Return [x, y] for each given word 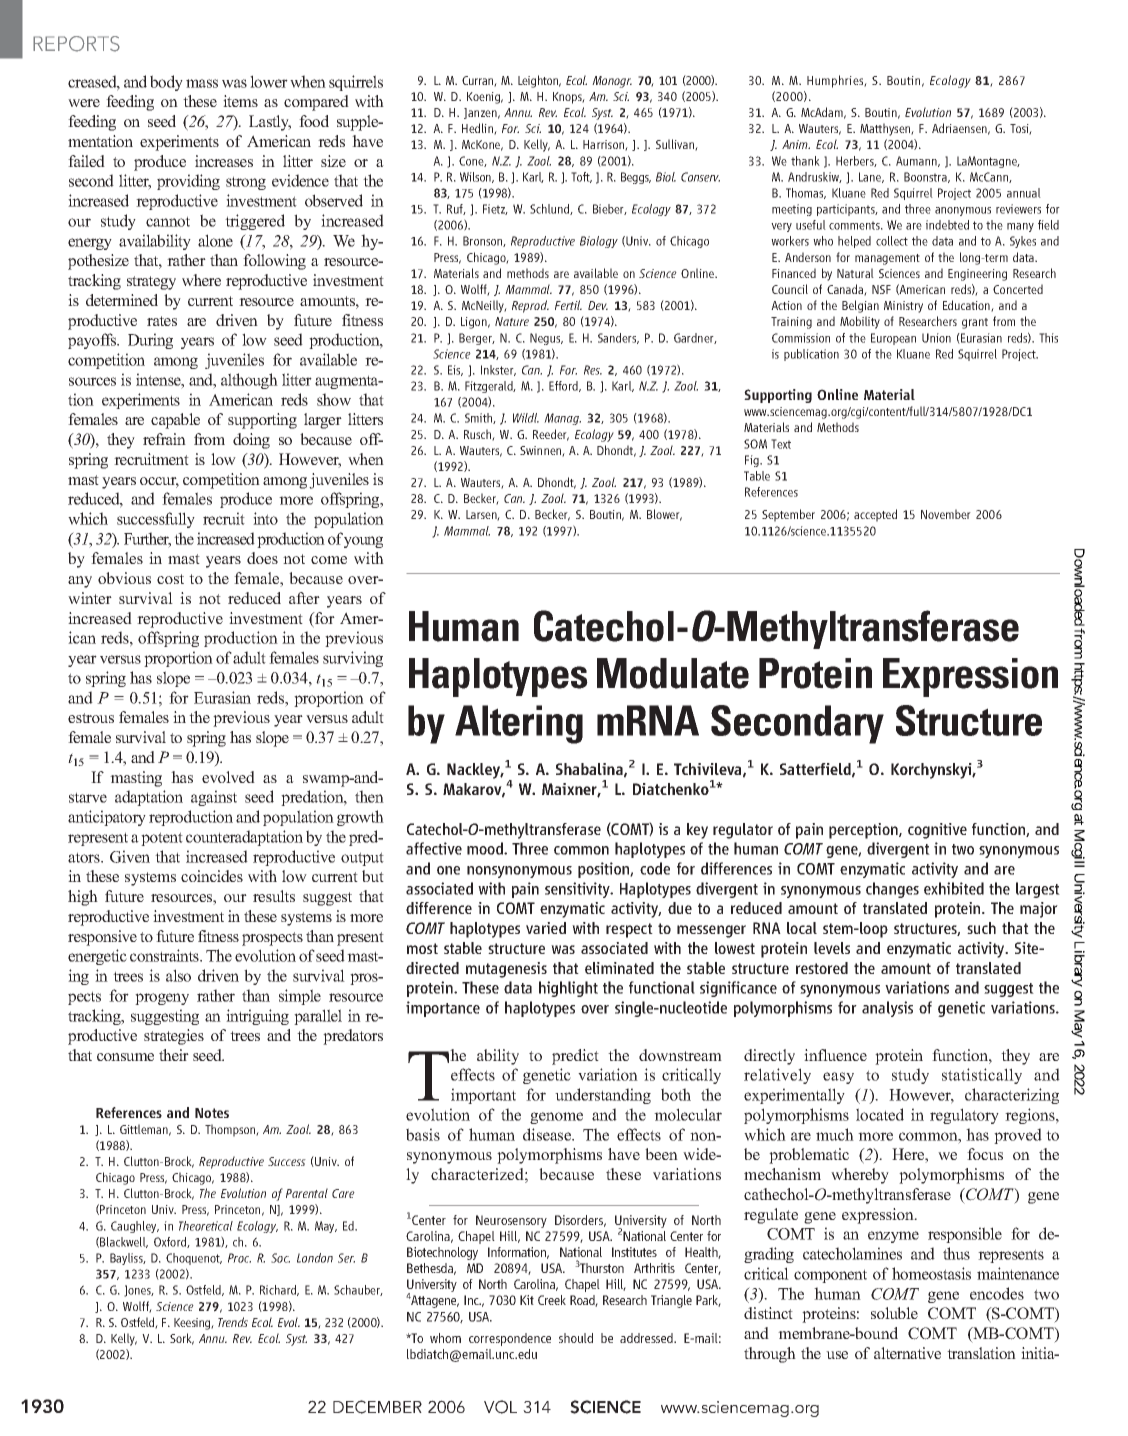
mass [202, 83]
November [946, 514]
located [880, 1114]
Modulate [673, 673]
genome [556, 1118]
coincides [212, 876]
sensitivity [578, 890]
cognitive [937, 831]
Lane [871, 177]
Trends [233, 1322]
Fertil [568, 305]
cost [170, 579]
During [150, 341]
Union [936, 338]
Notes [212, 1113]
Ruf [456, 209]
